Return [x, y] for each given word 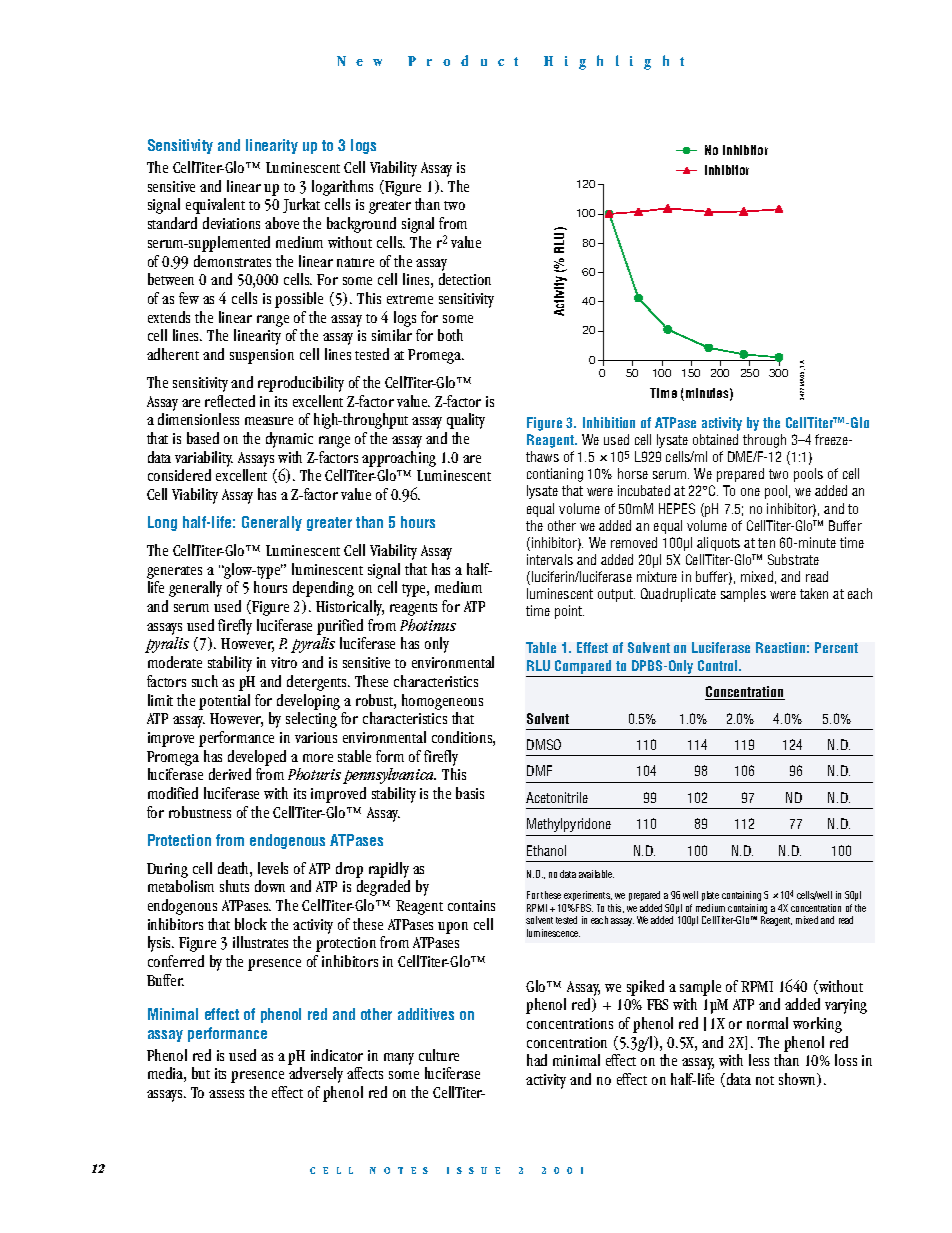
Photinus [428, 625]
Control [719, 665]
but [201, 1073]
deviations [231, 223]
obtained [715, 439]
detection [465, 279]
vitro [284, 662]
